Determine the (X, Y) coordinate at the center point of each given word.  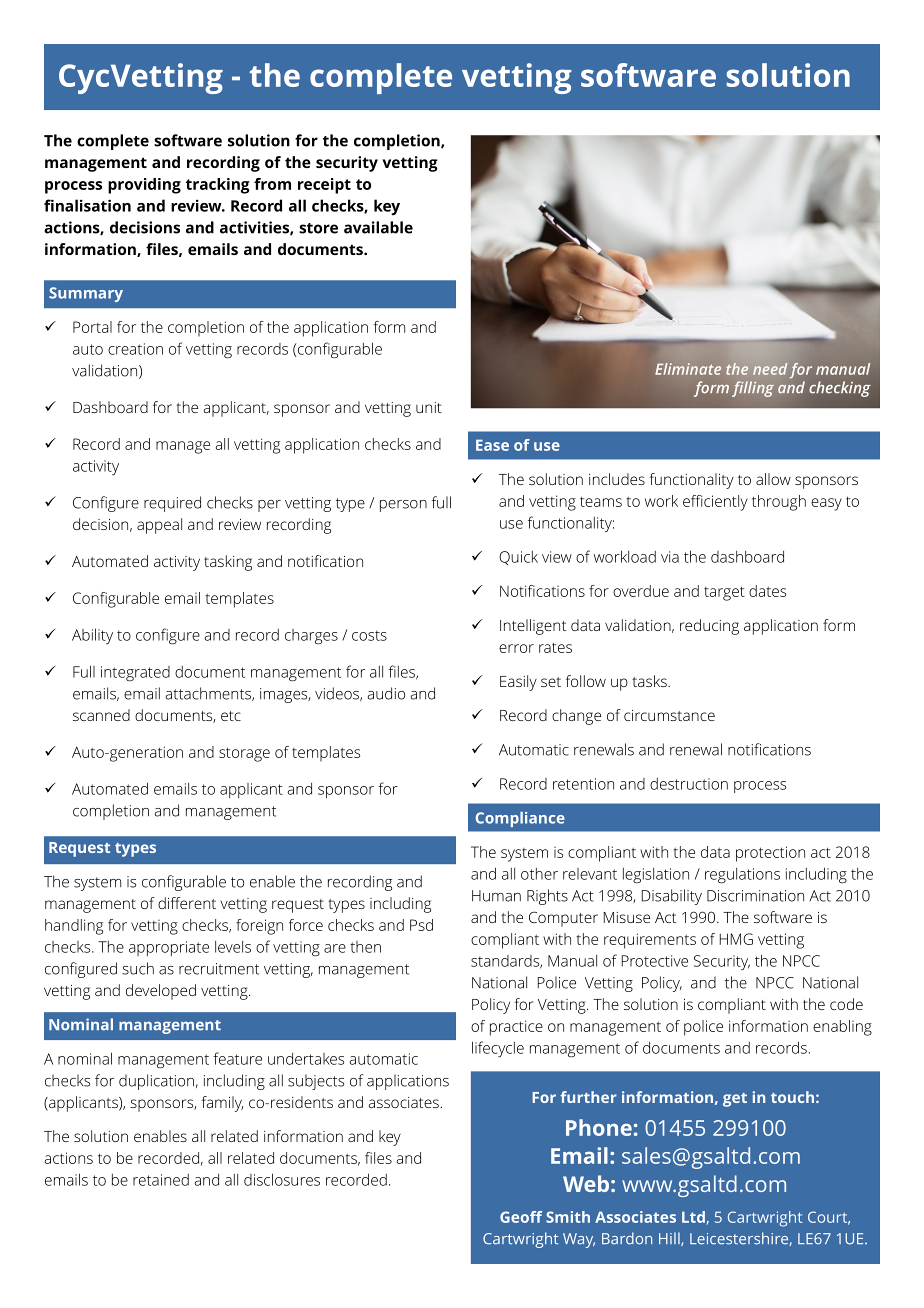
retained (161, 1180)
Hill (670, 1239)
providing (144, 186)
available (378, 227)
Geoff (521, 1217)
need (770, 369)
